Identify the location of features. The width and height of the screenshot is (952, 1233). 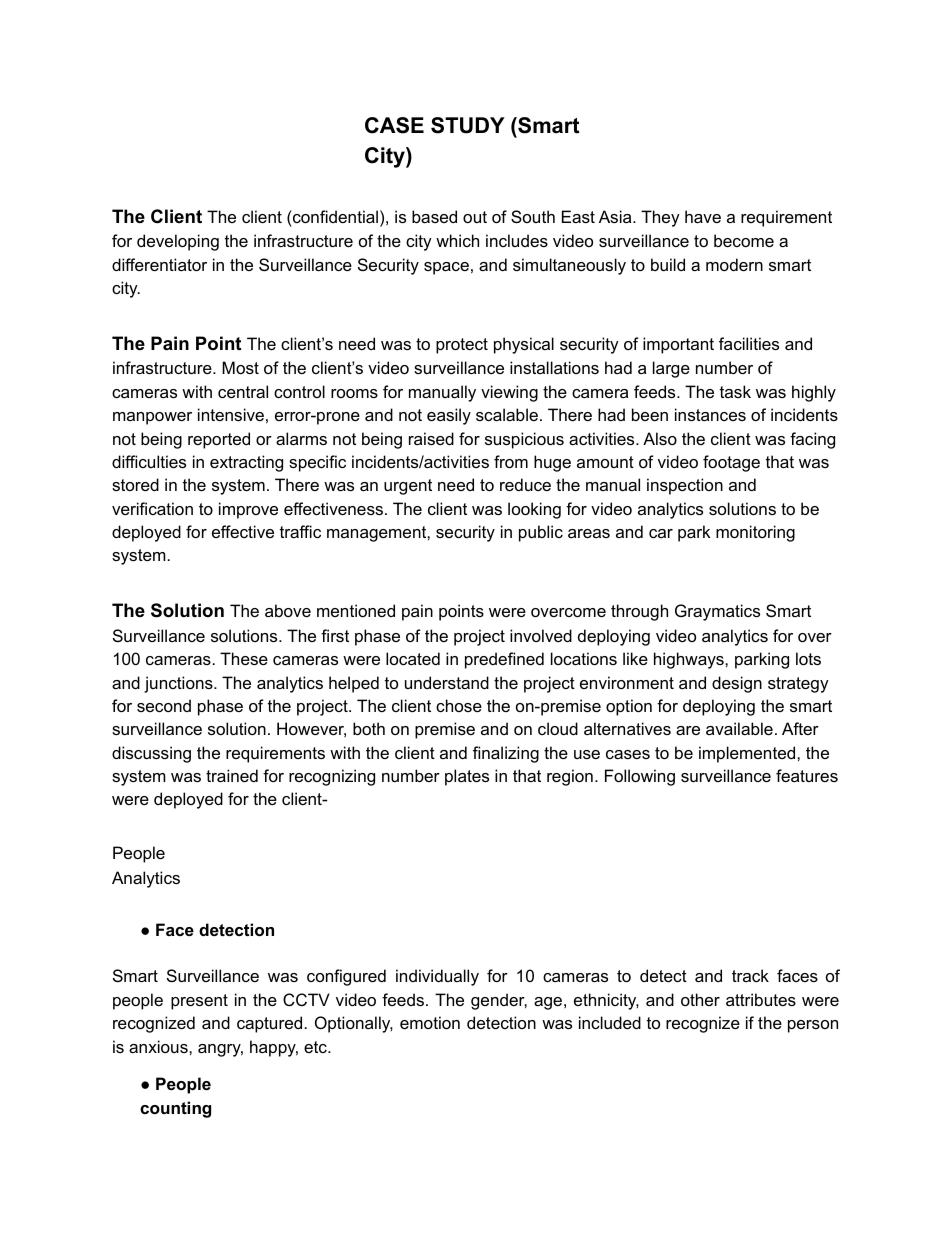
(807, 775).
